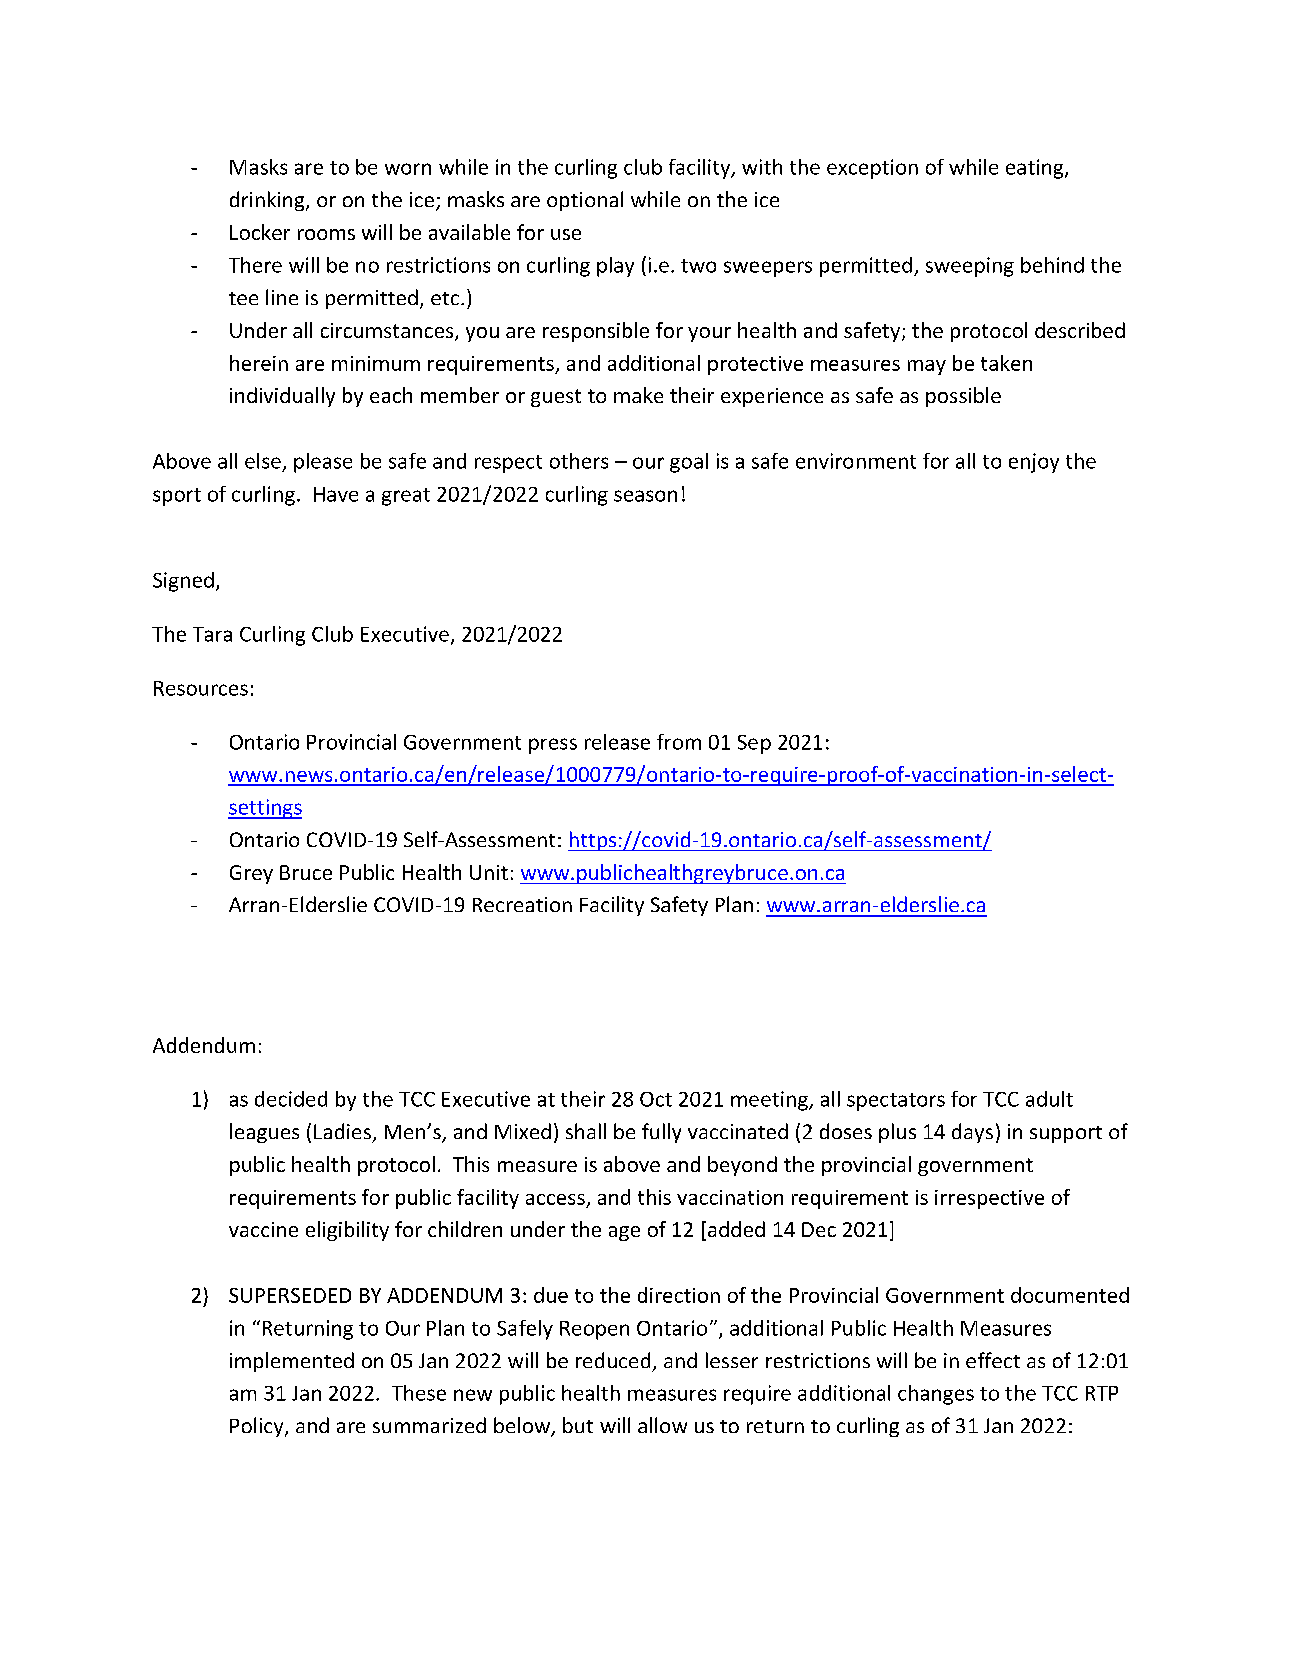  I want to click on from, so click(679, 742).
